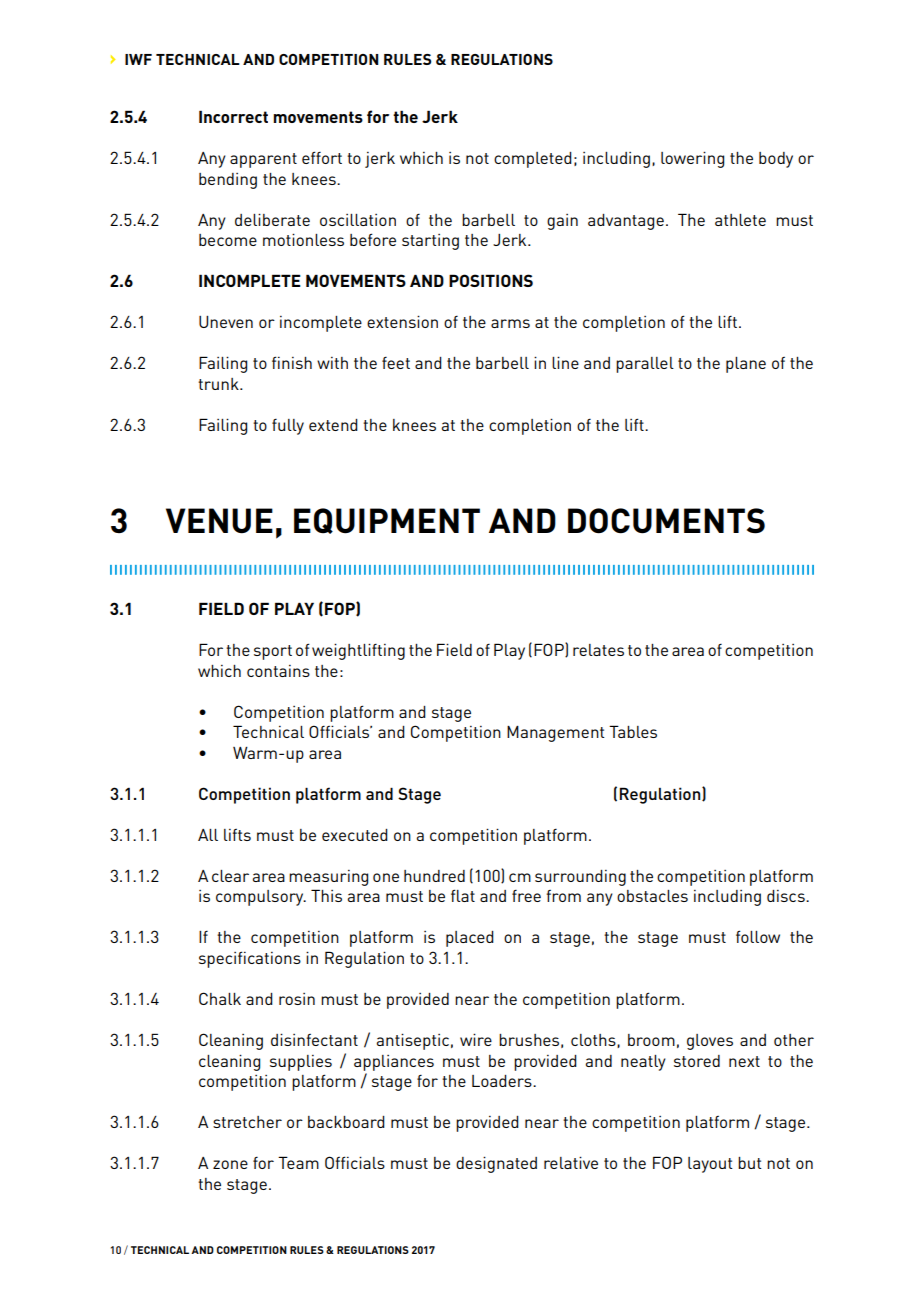  What do you see at coordinates (355, 835) in the image?
I see `executed` at bounding box center [355, 835].
